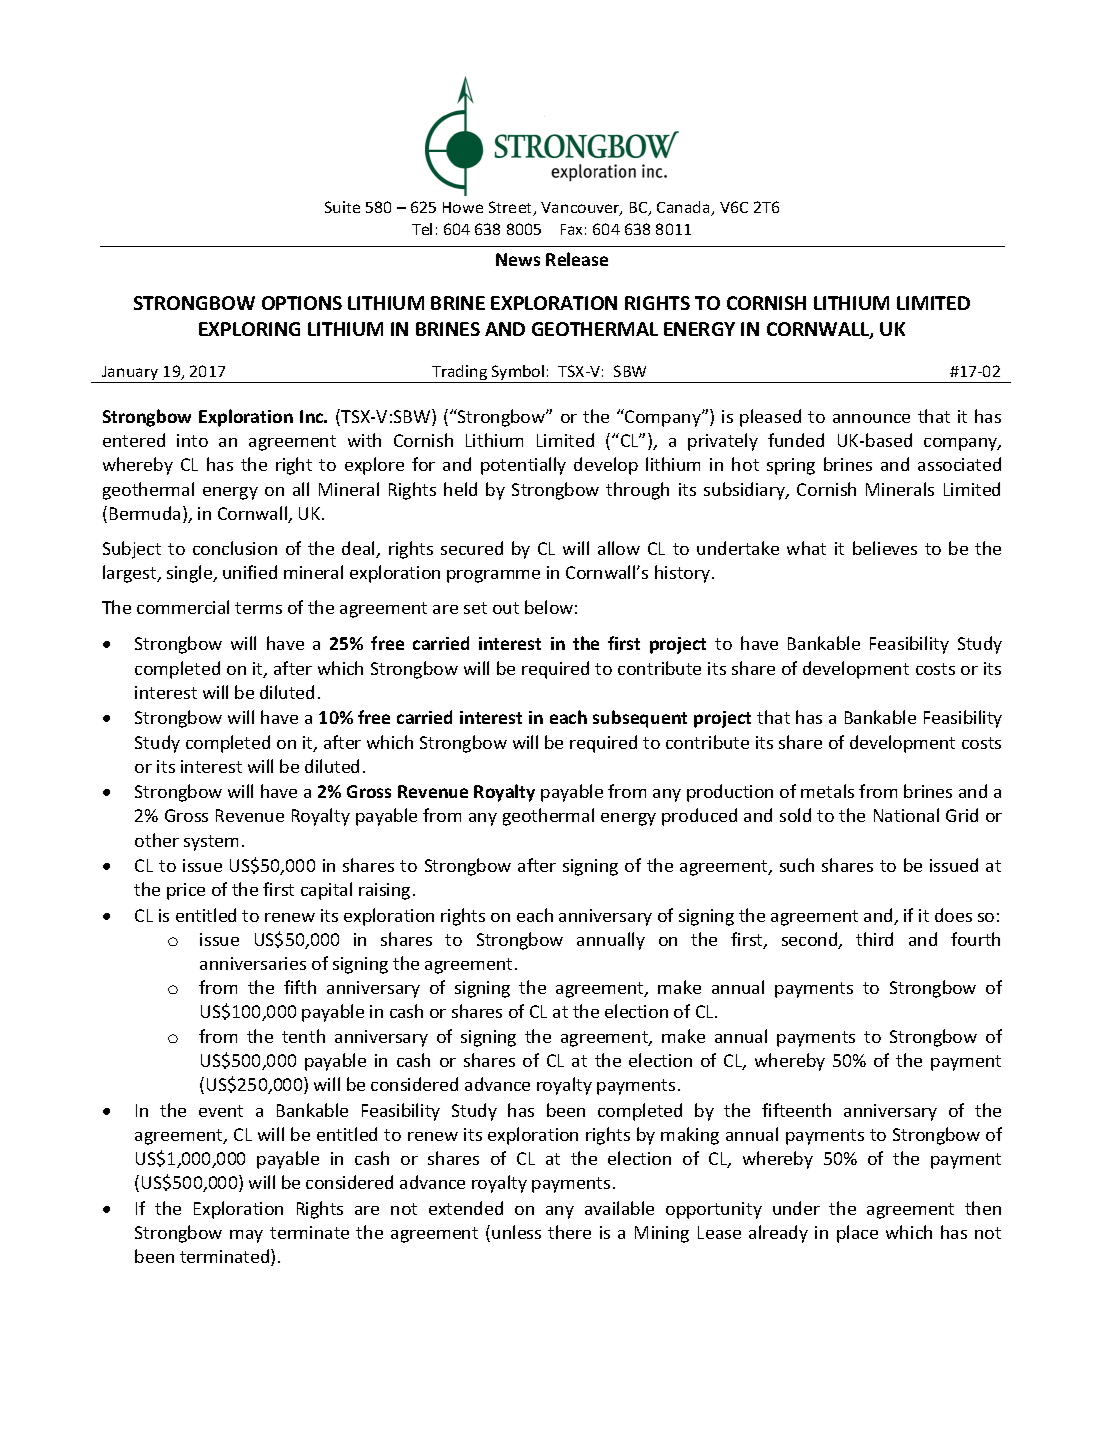 The height and width of the screenshot is (1430, 1105). I want to click on raising, so click(384, 891).
